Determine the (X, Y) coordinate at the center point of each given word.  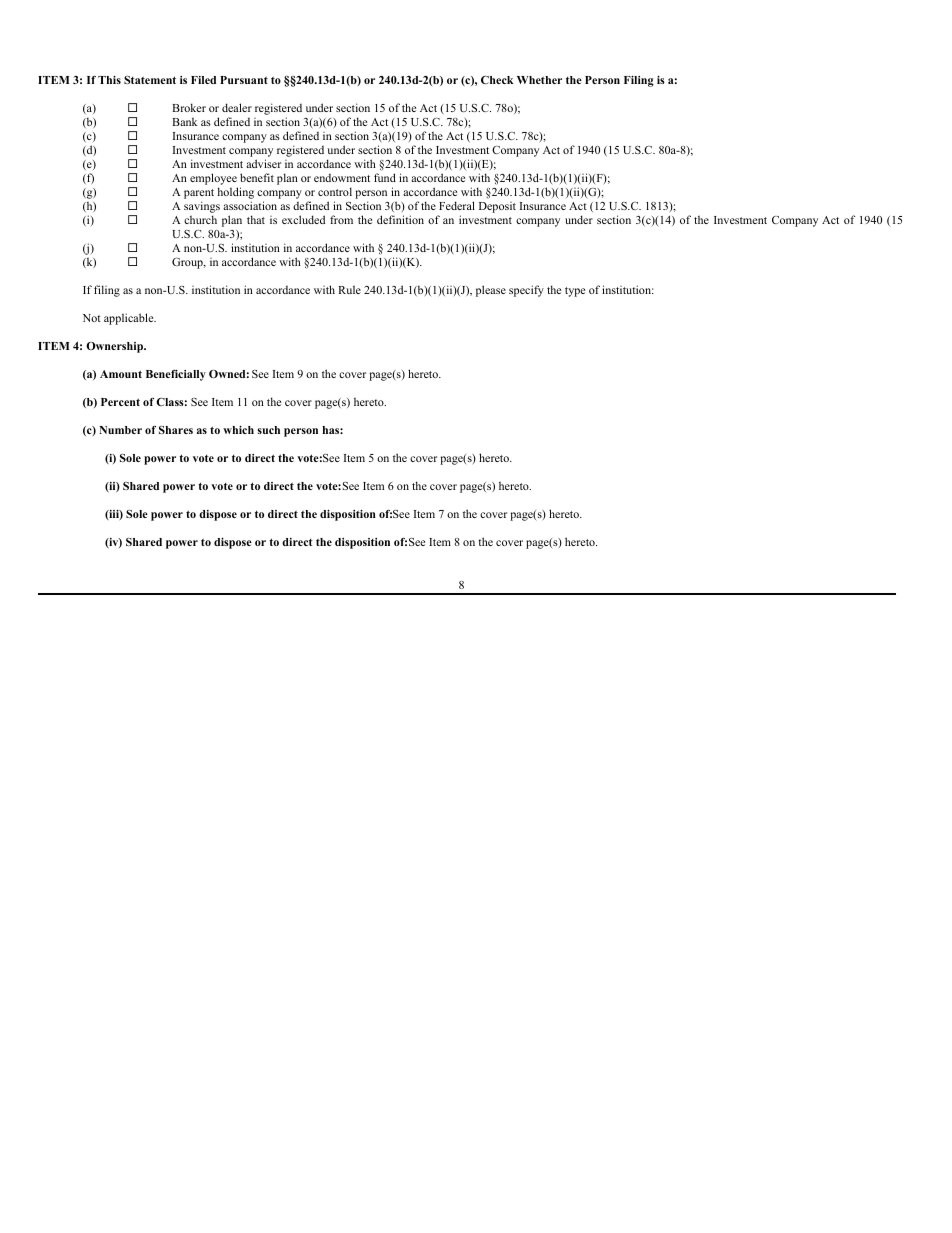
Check (497, 80)
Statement (150, 80)
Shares (176, 430)
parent (199, 195)
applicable (130, 319)
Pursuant (244, 80)
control (335, 191)
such (269, 430)
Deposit (497, 207)
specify (526, 291)
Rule (349, 289)
